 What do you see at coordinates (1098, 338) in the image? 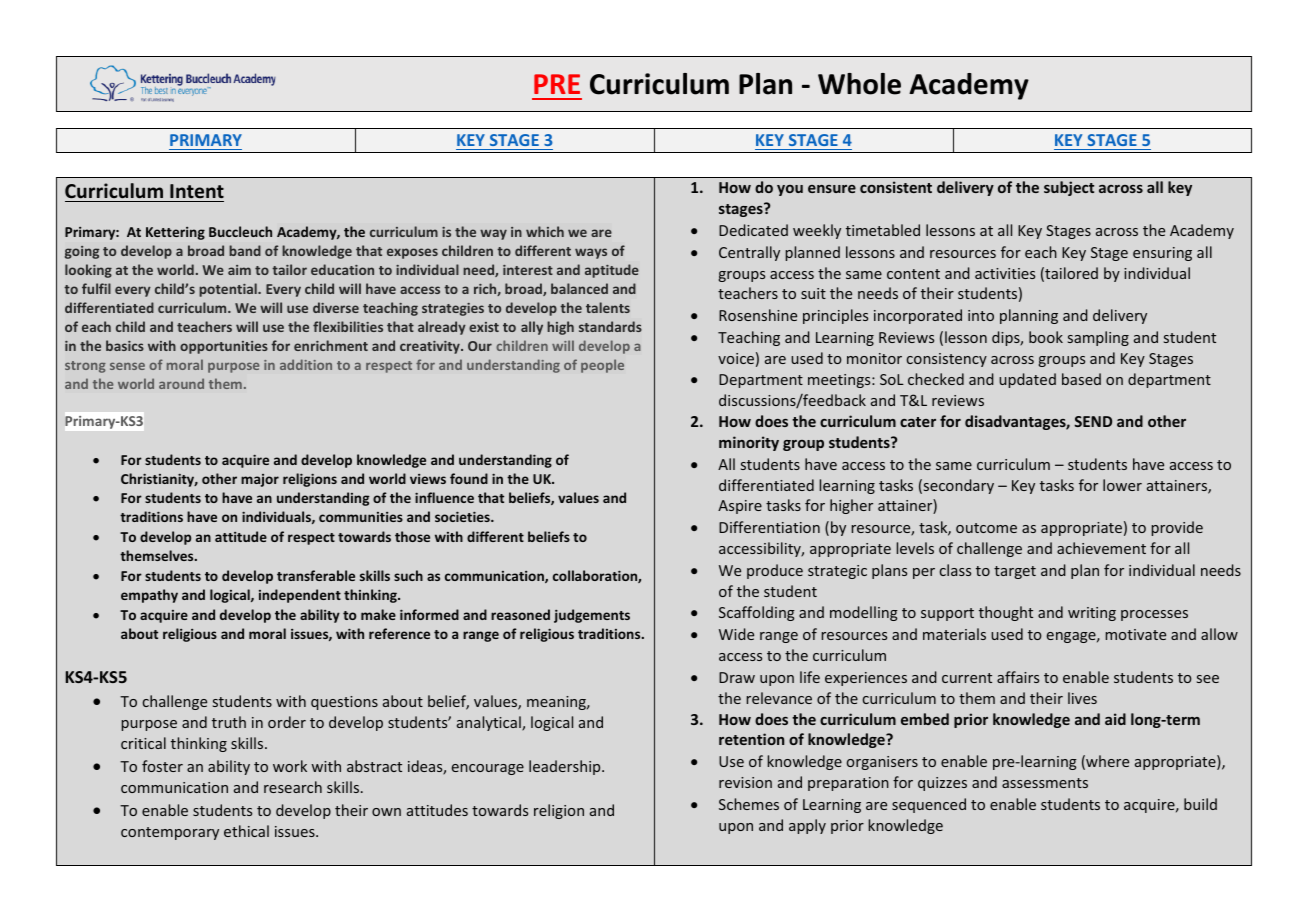
I see `sampling` at bounding box center [1098, 338].
